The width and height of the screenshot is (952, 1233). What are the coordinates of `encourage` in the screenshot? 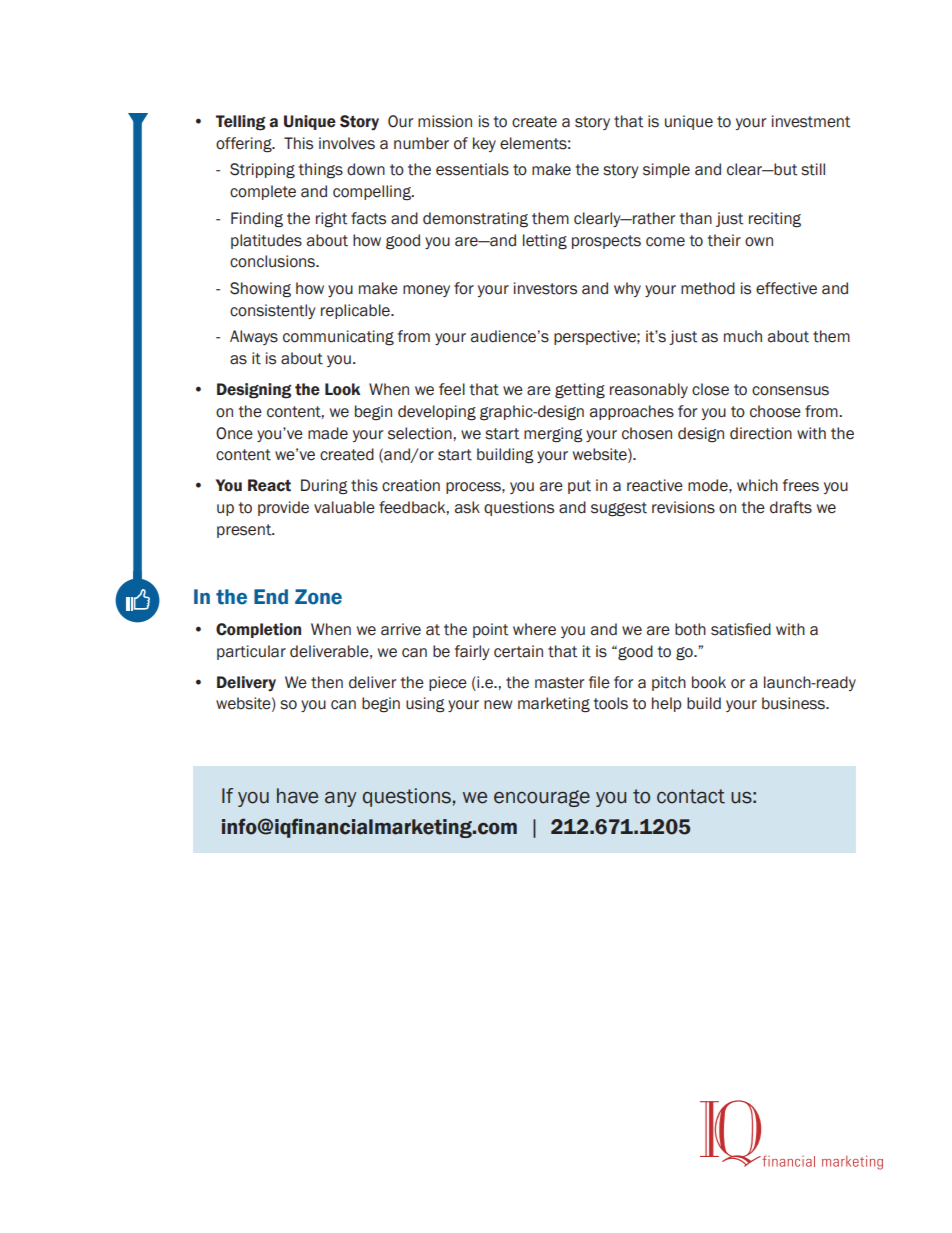 It's located at (542, 798).
